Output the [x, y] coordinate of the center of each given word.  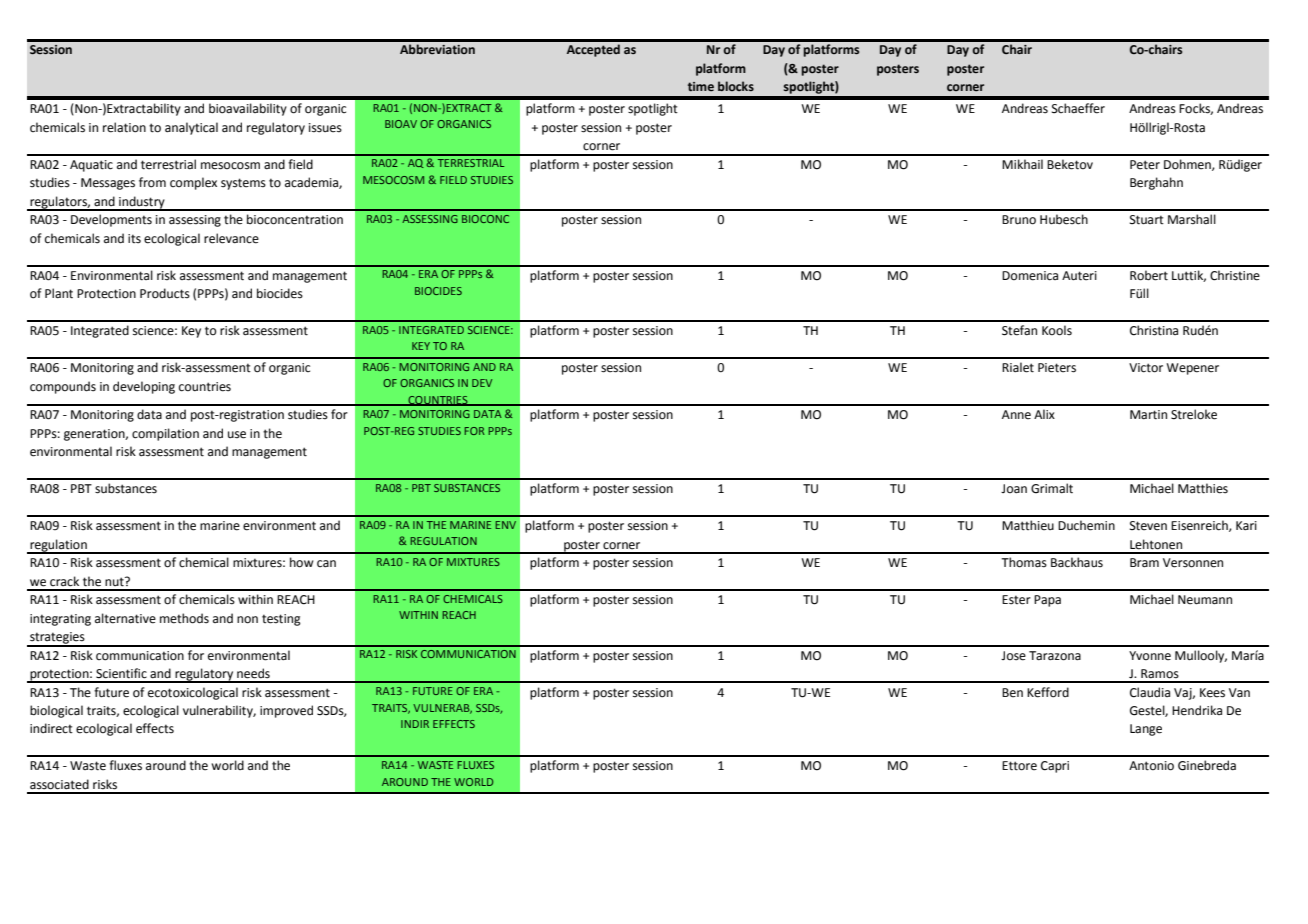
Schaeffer [1078, 108]
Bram [1144, 562]
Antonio [1151, 766]
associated [59, 784]
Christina [1154, 330]
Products [165, 293]
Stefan [1019, 330]
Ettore [1019, 766]
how [302, 562]
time [701, 86]
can [326, 563]
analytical [191, 128]
